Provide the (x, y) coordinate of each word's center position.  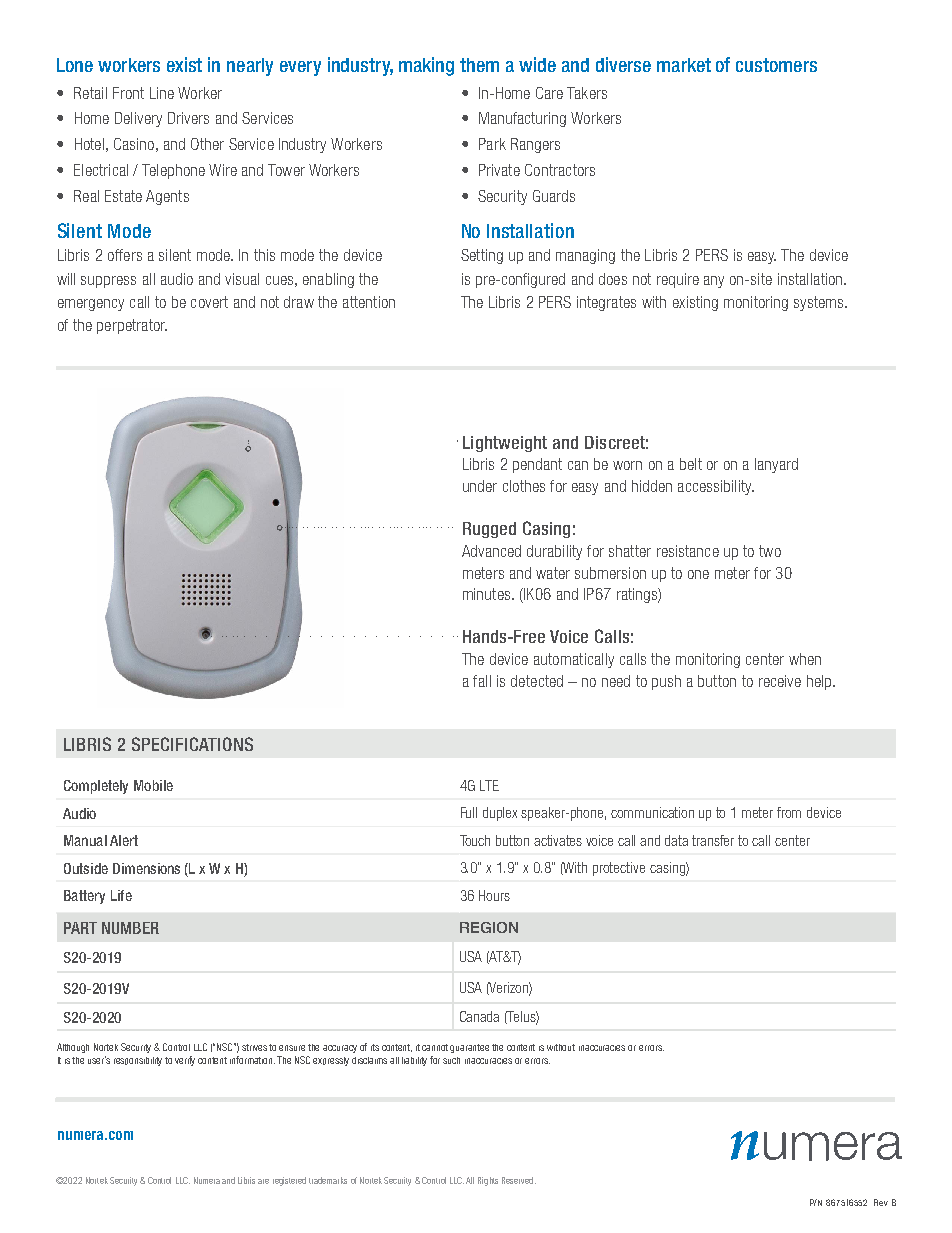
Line (162, 93)
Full (469, 812)
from (789, 812)
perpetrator (132, 326)
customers (776, 65)
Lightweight (505, 444)
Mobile (153, 785)
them (479, 65)
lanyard (776, 465)
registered (289, 1181)
